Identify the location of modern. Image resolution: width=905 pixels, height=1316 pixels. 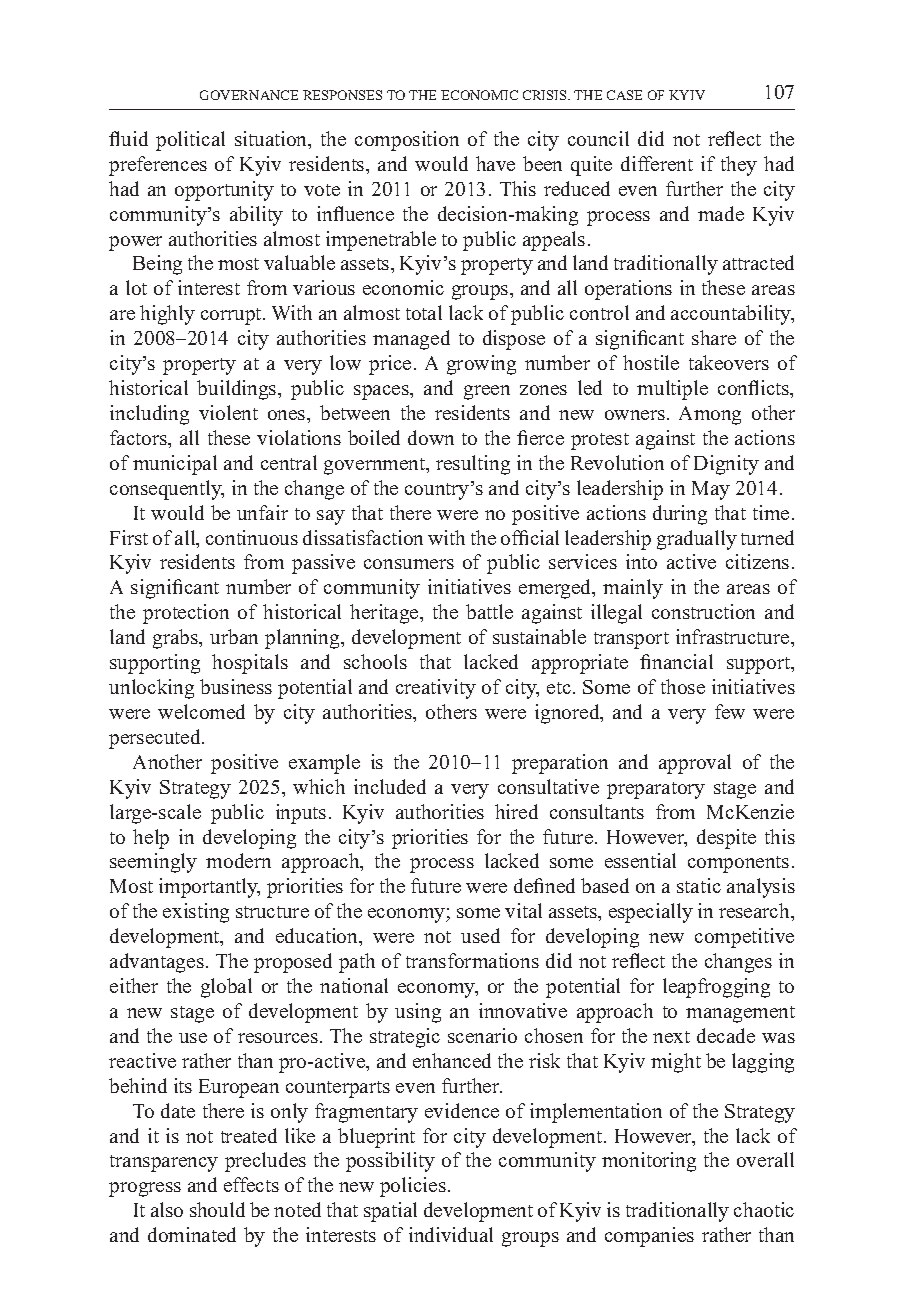
(238, 860).
